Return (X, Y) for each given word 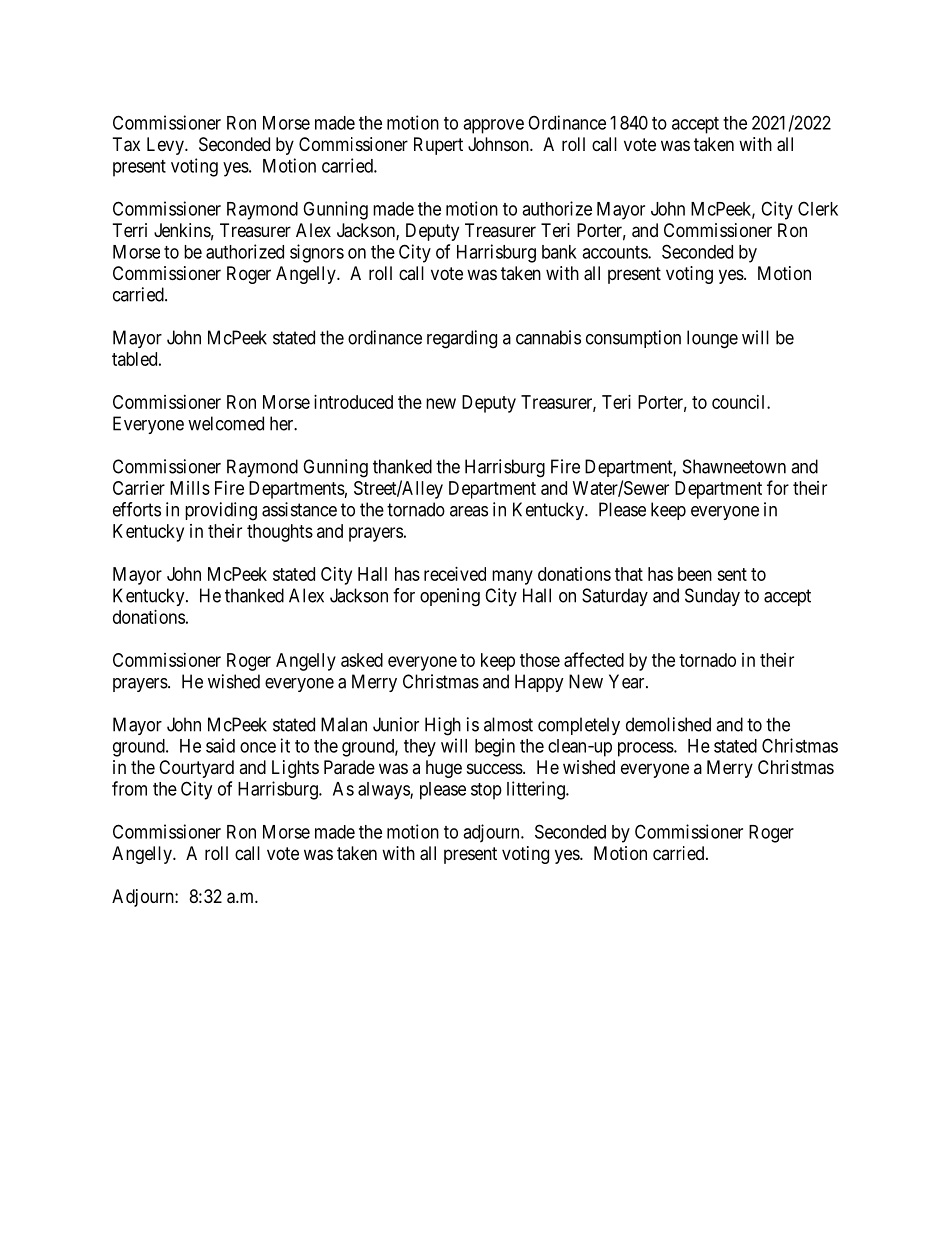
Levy (166, 146)
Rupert (438, 146)
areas (469, 511)
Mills (190, 488)
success (495, 768)
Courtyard (196, 769)
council (740, 402)
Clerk (818, 208)
